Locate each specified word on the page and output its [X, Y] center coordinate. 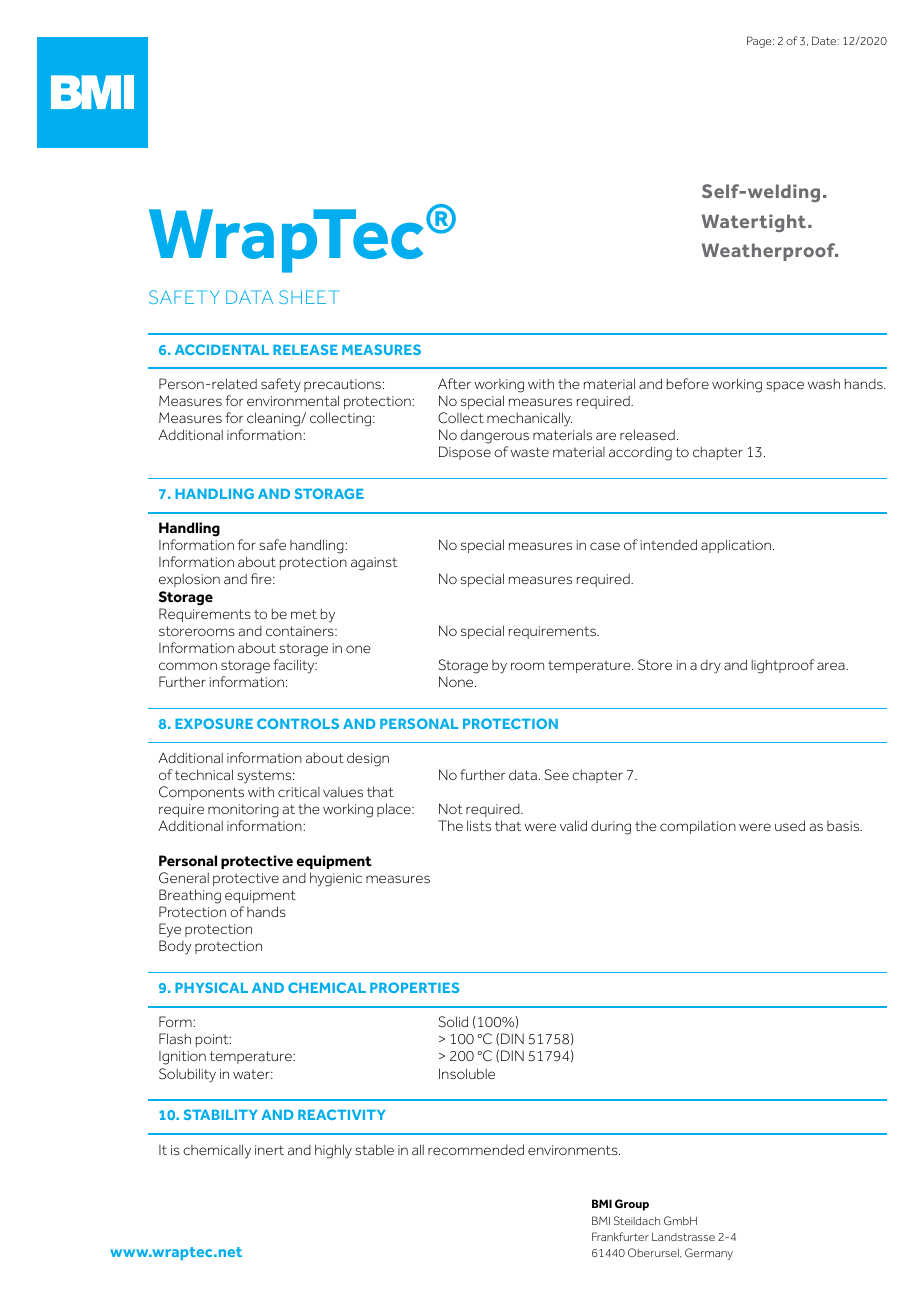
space [785, 386]
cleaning [274, 419]
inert [269, 1150]
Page [760, 42]
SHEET [309, 297]
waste [530, 452]
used [790, 825]
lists [479, 825]
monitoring [243, 812]
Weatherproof [770, 252]
